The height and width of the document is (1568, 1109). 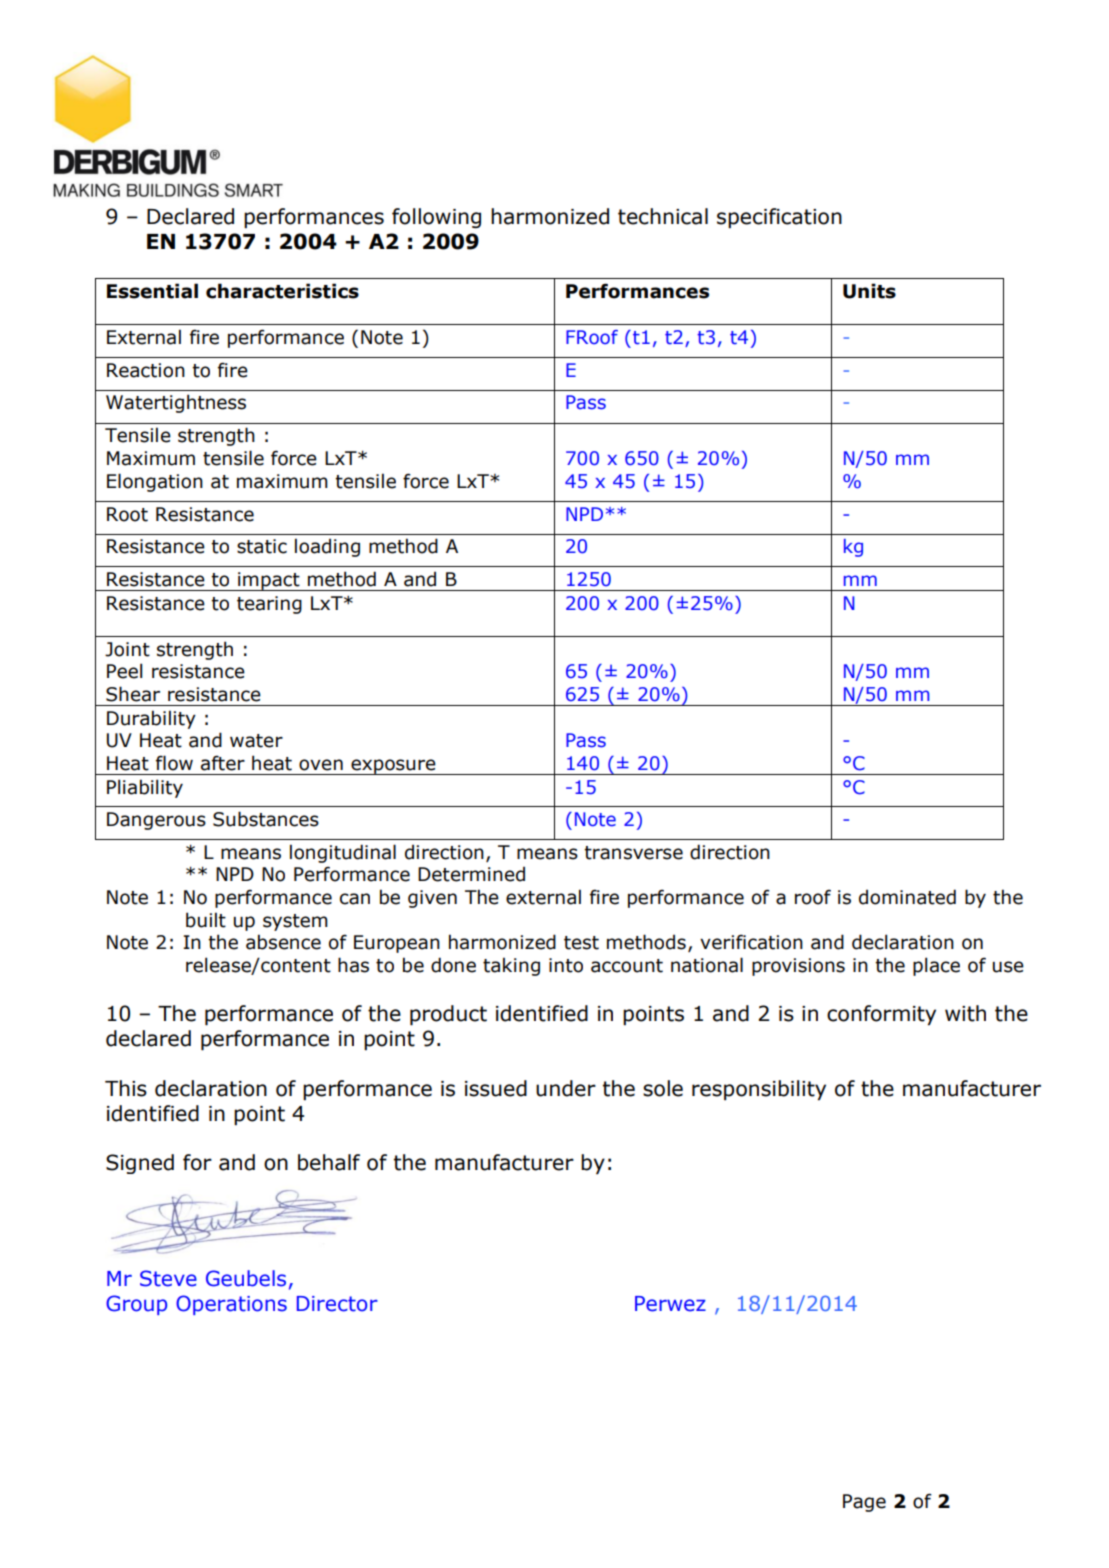 I want to click on technical, so click(x=663, y=216).
